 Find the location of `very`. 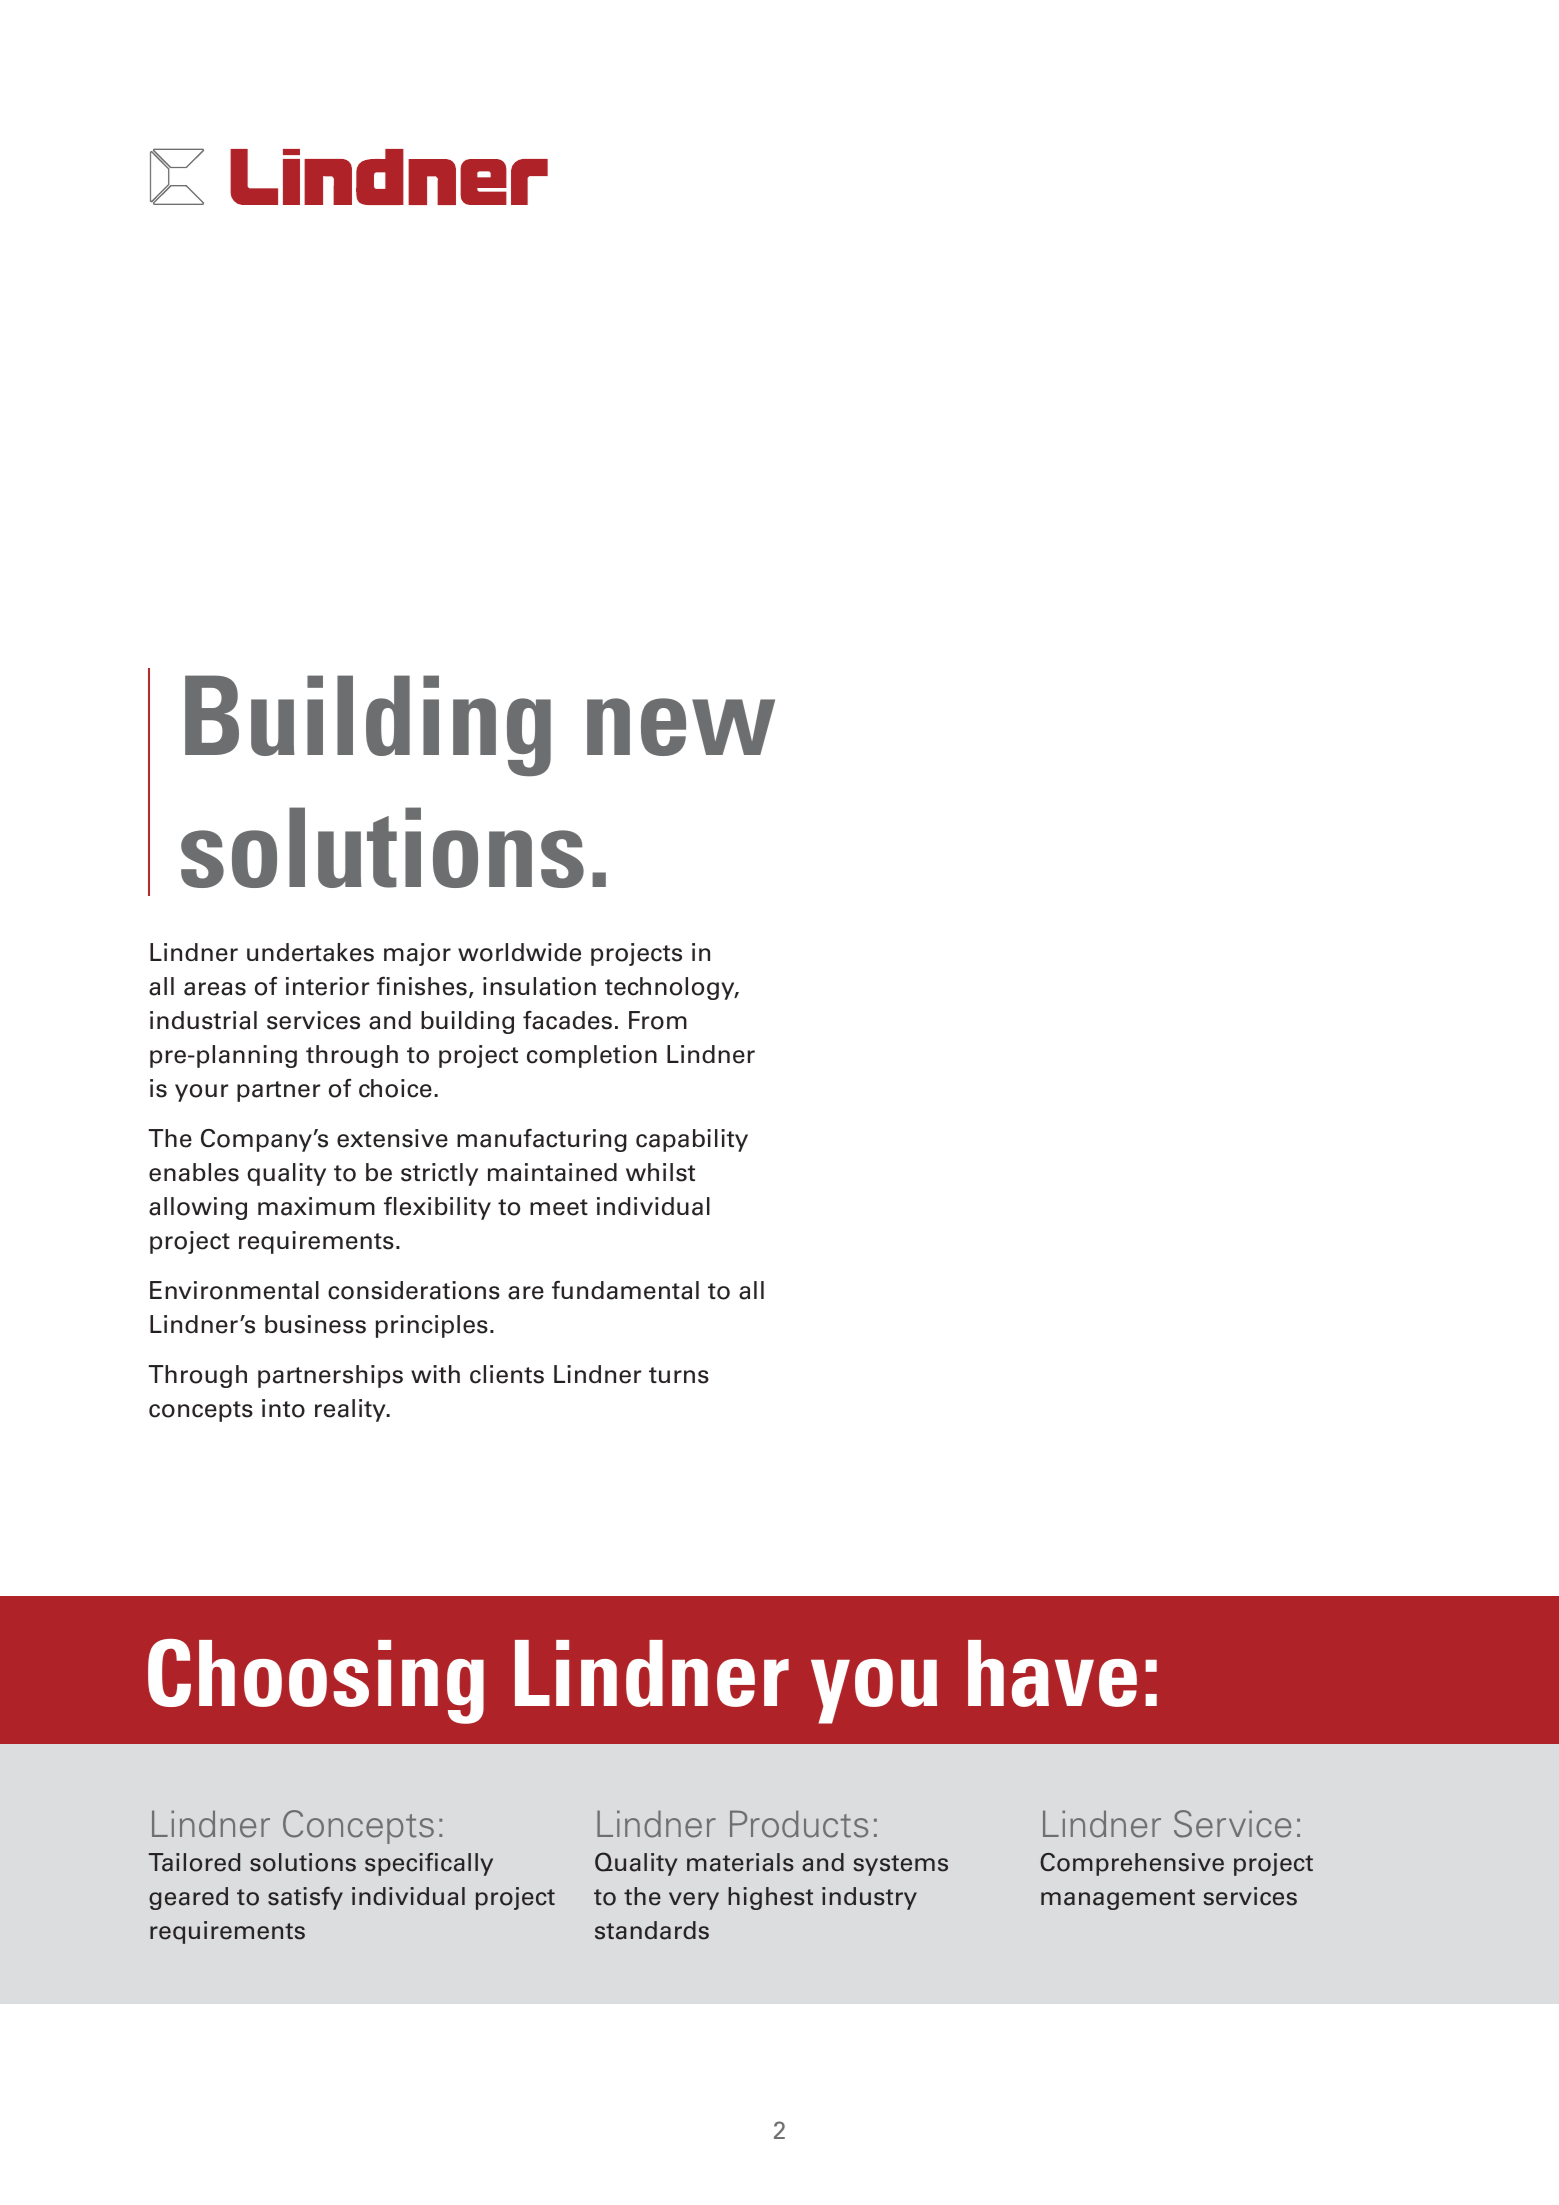

very is located at coordinates (694, 1901).
